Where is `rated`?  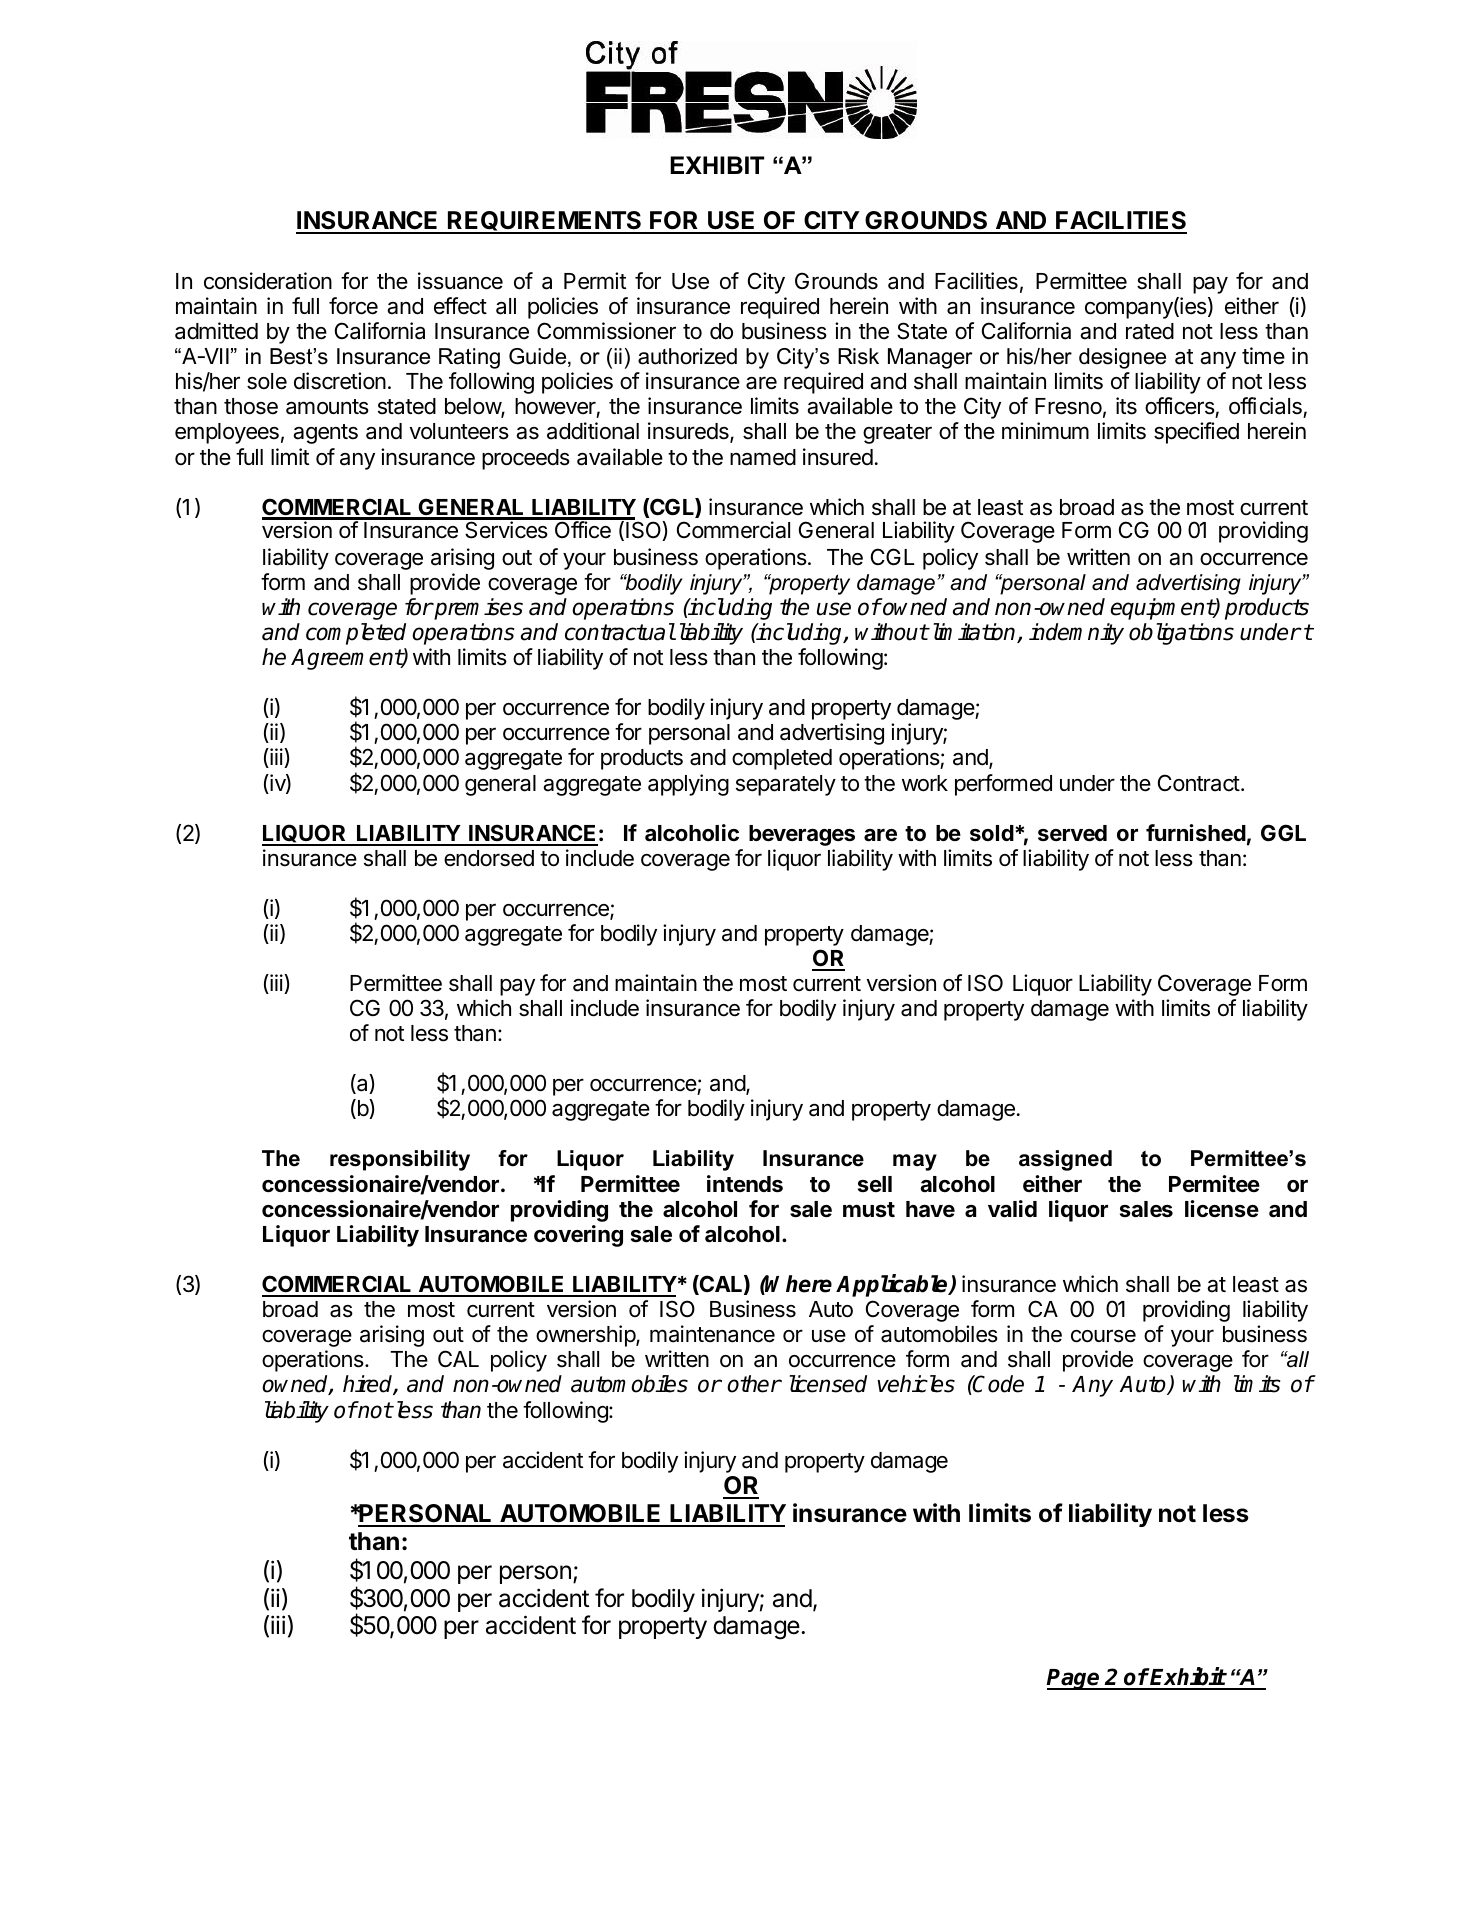
rated is located at coordinates (1150, 331).
